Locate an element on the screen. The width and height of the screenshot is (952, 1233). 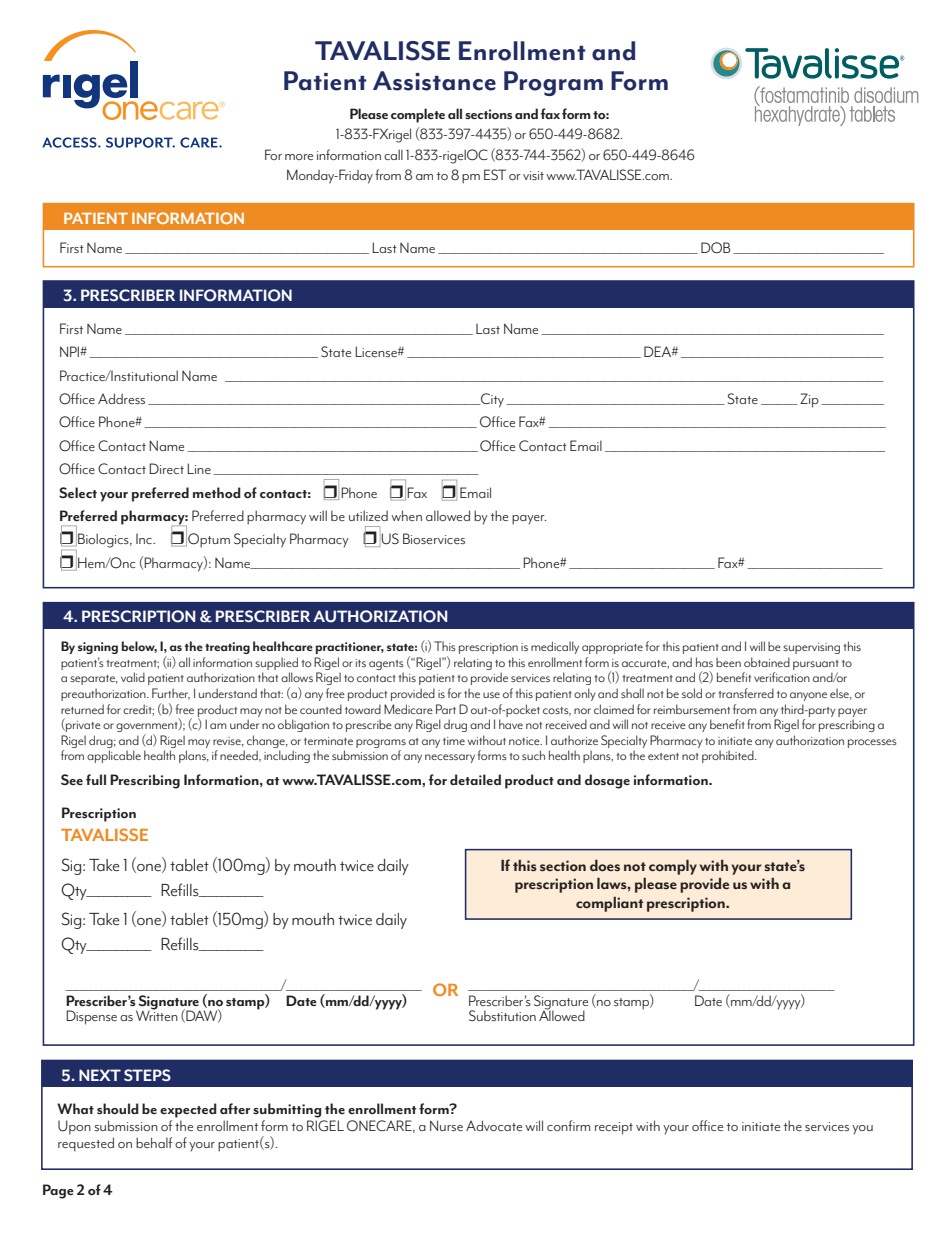
behalf is located at coordinates (154, 1142).
